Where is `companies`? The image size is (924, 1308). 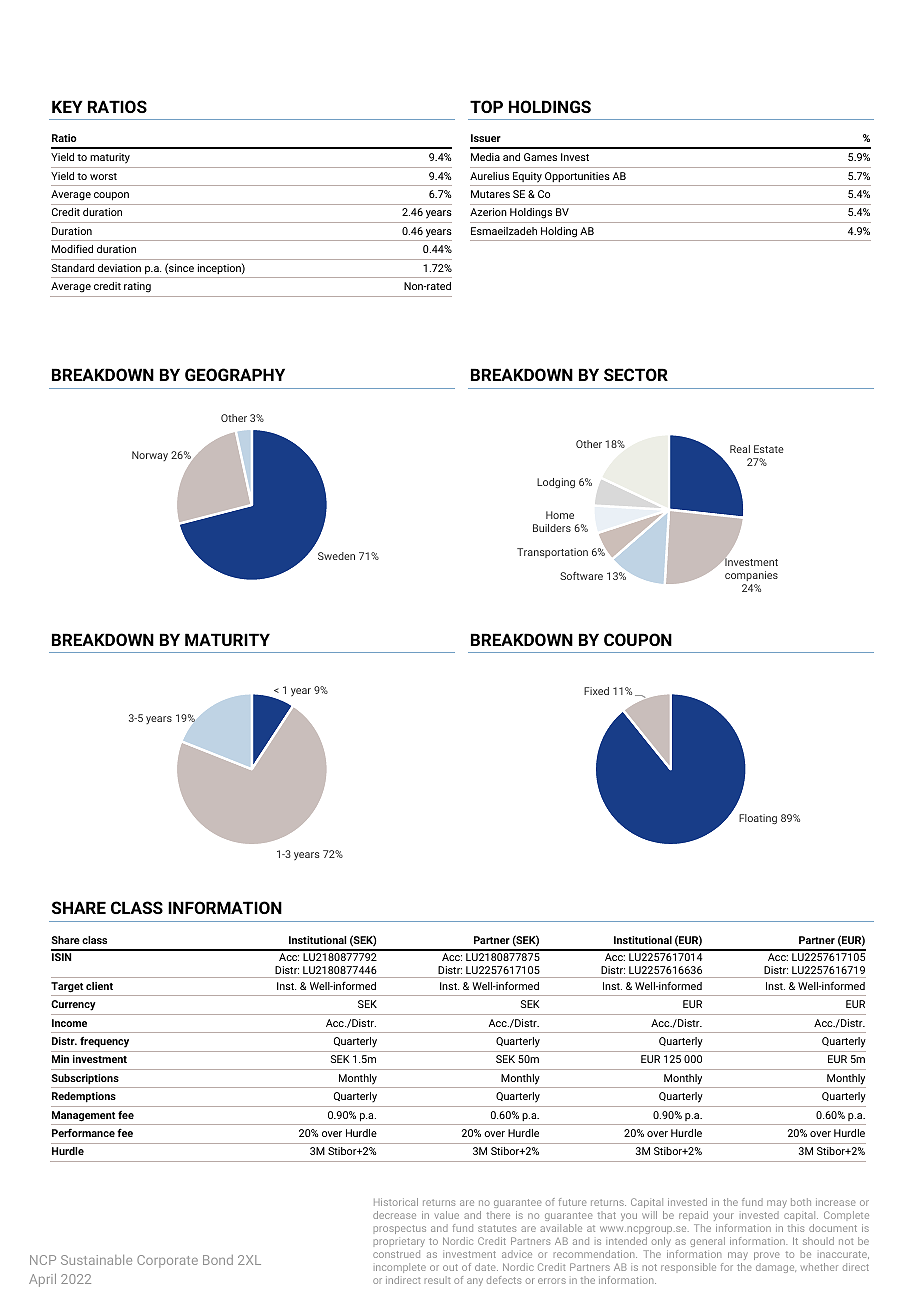 companies is located at coordinates (751, 578).
